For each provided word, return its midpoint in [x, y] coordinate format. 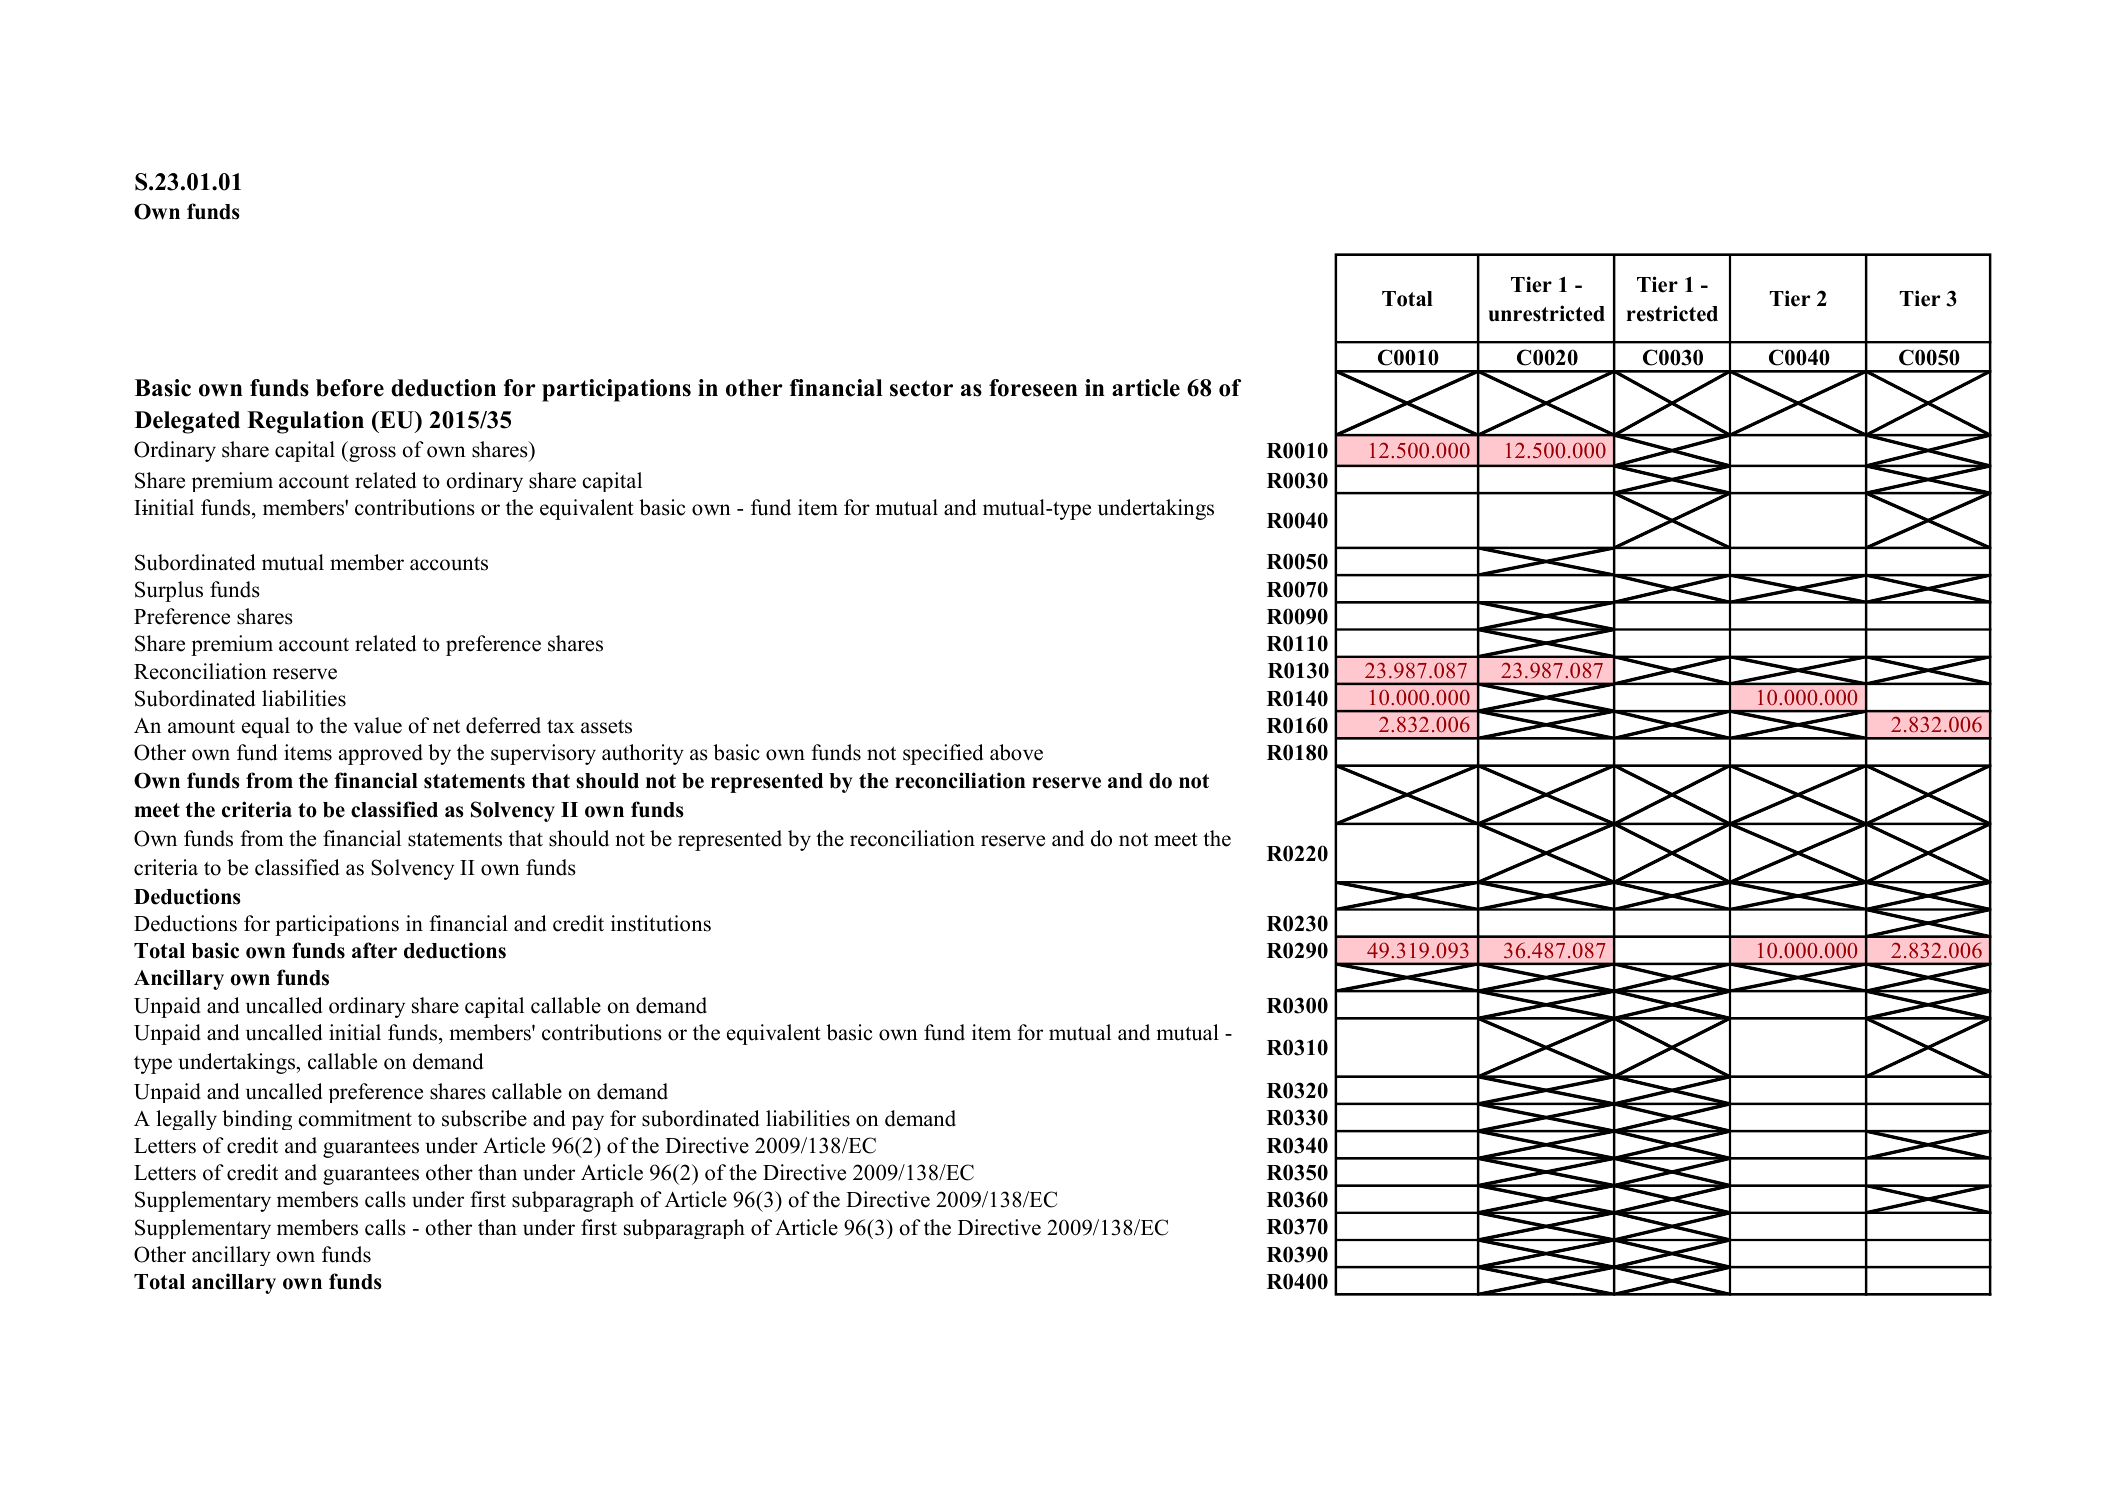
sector [921, 388]
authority [643, 754]
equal [266, 727]
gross [371, 454]
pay [588, 1122]
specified [943, 754]
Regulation [305, 422]
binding [257, 1120]
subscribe [484, 1118]
